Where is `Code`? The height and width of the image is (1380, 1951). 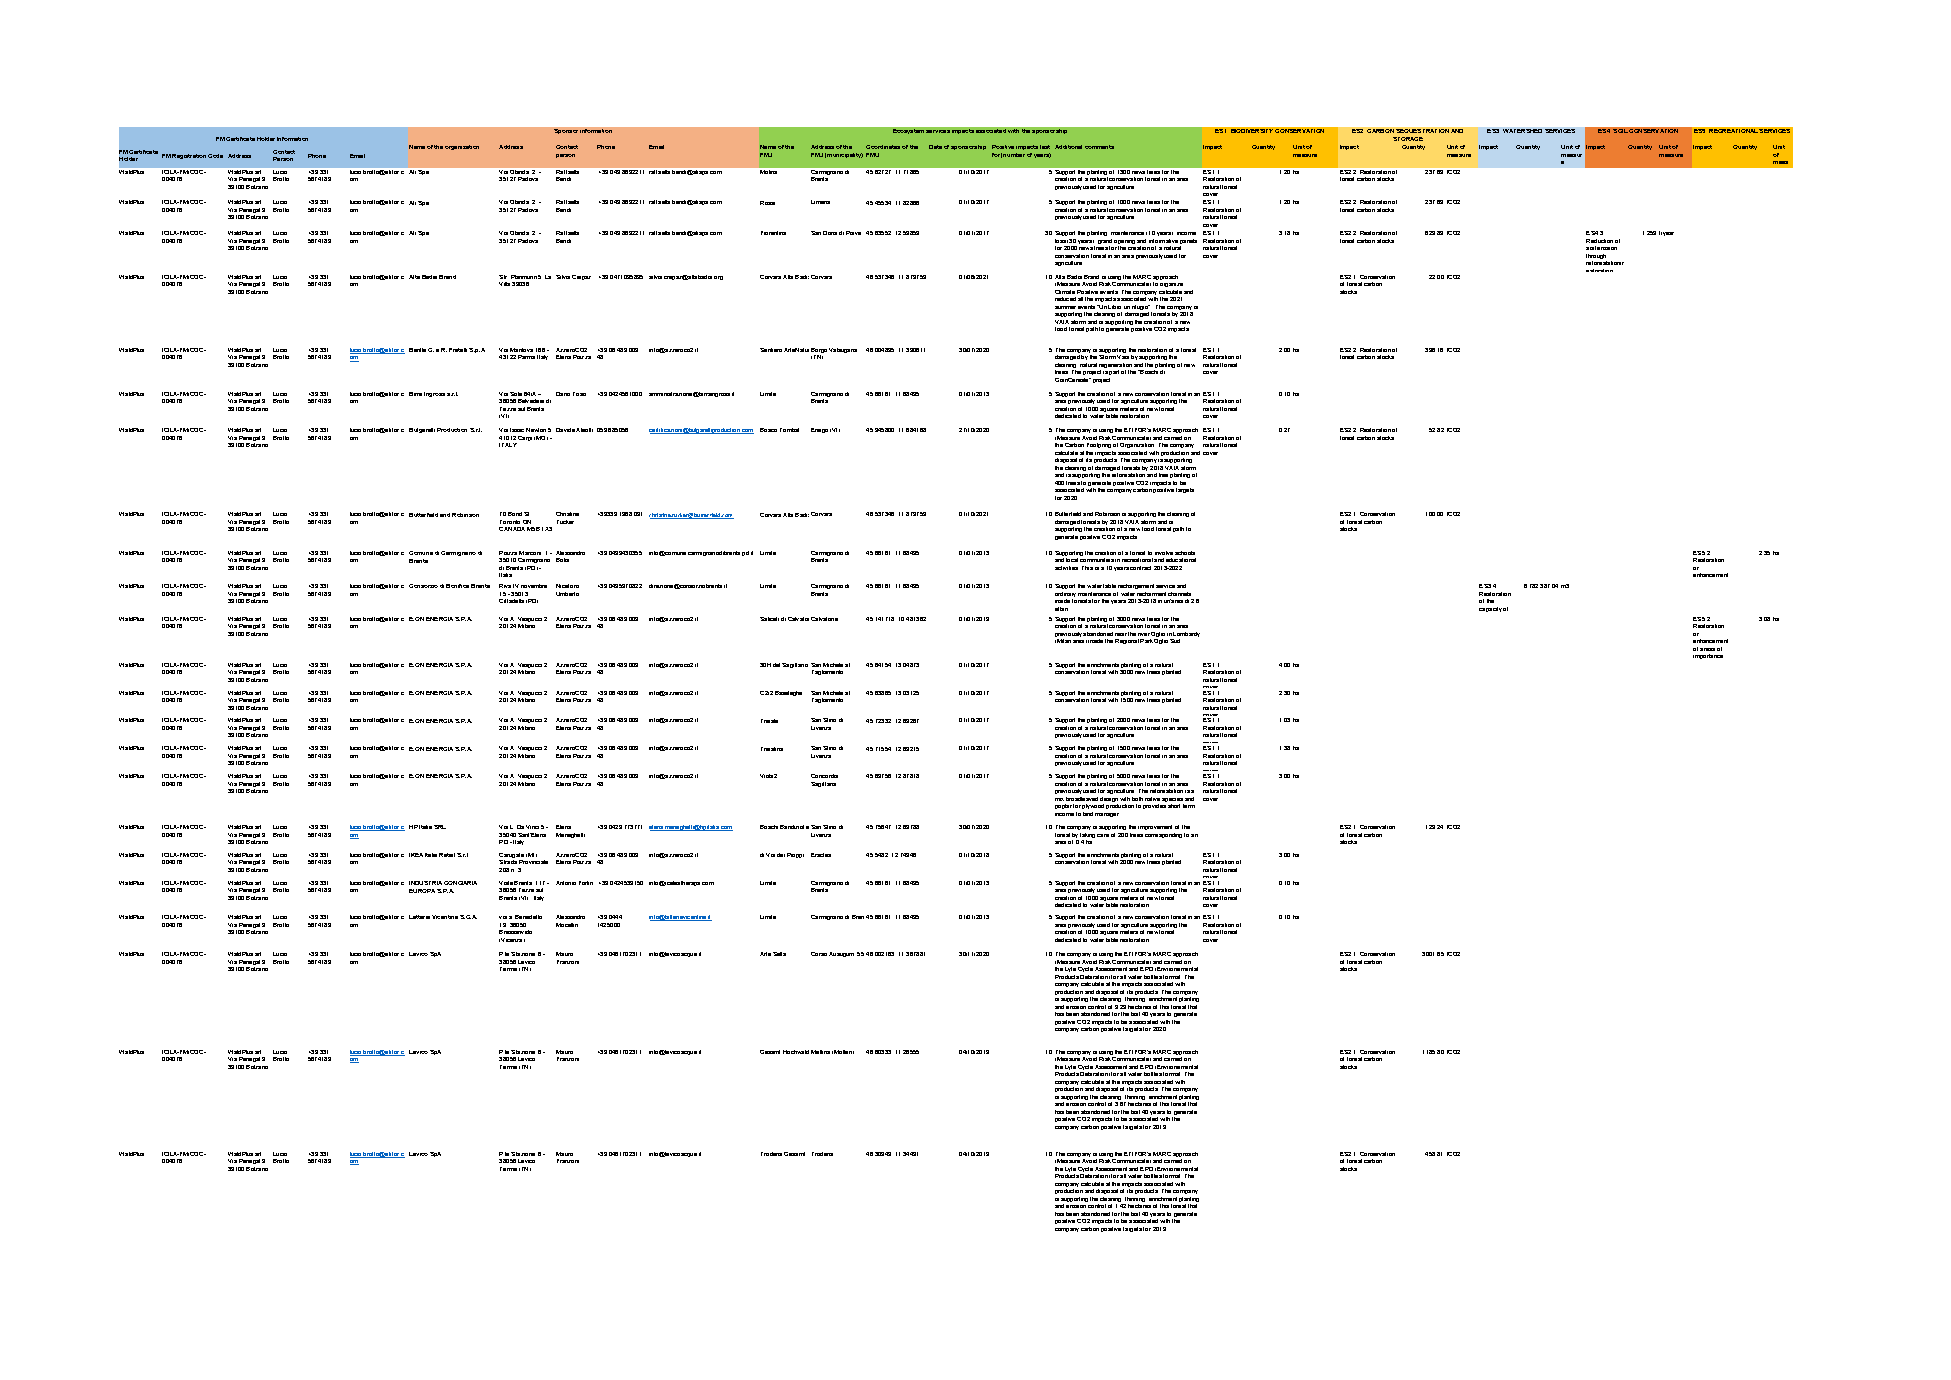
Code is located at coordinates (215, 156).
